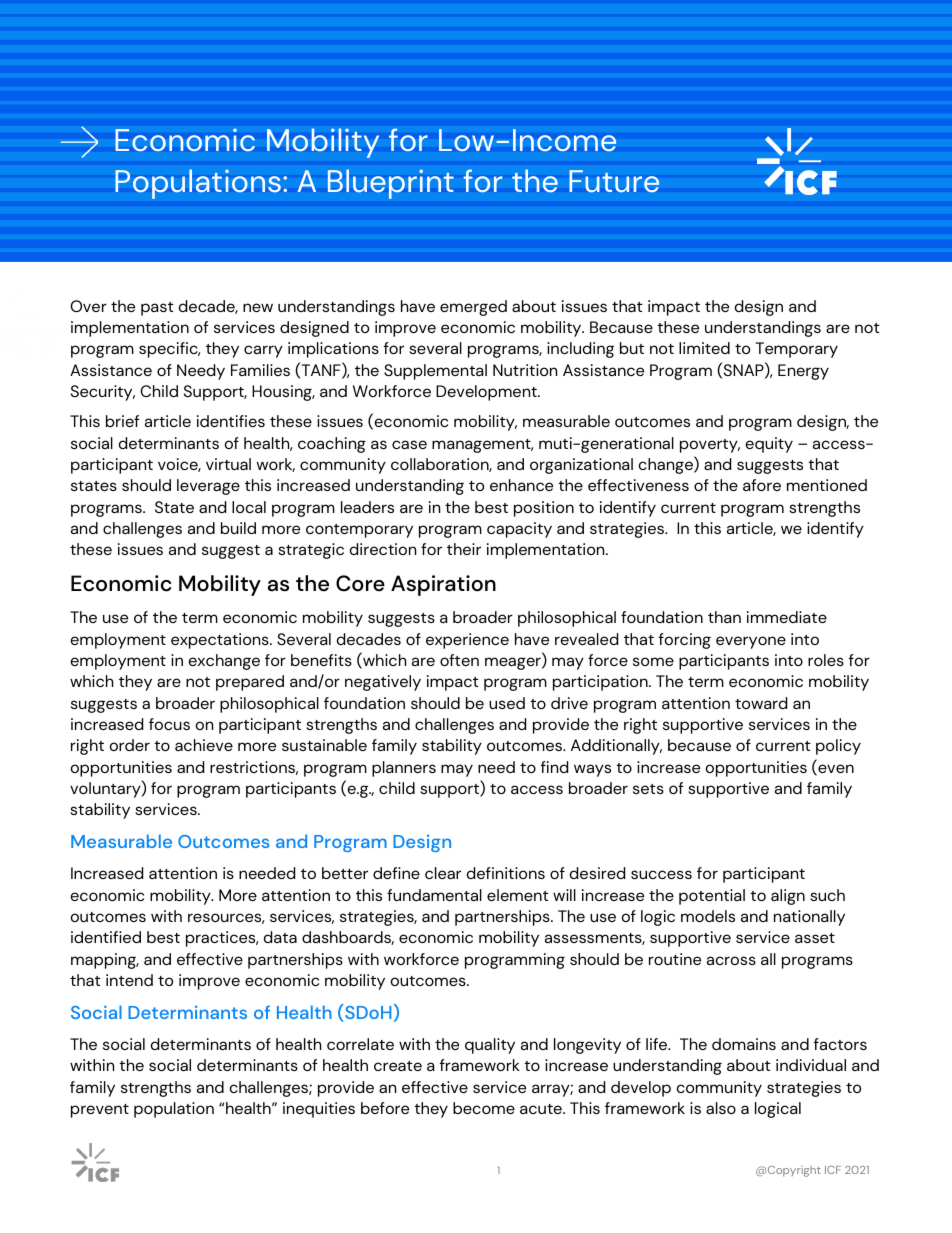 This image has height=1233, width=952. I want to click on past, so click(157, 309).
